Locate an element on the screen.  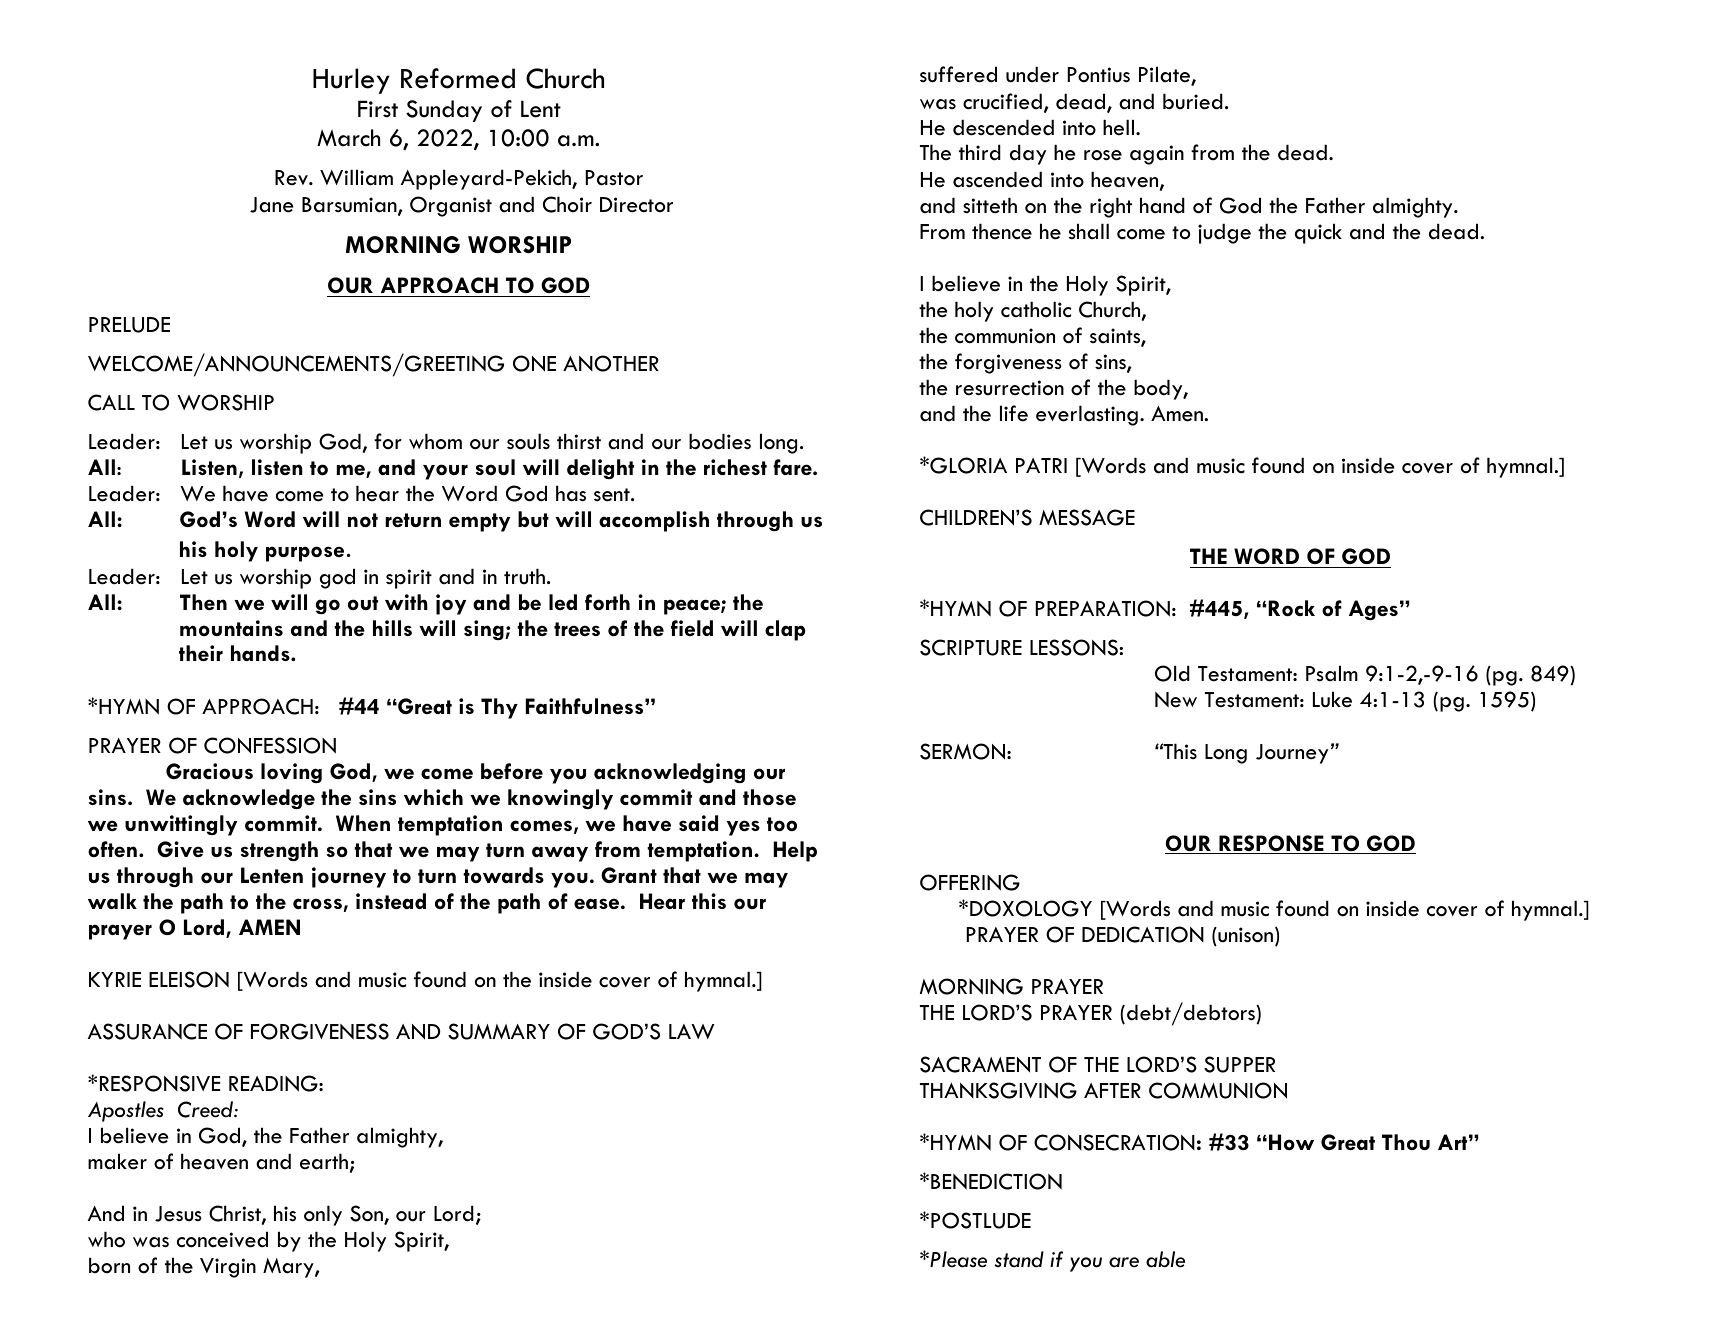
buried is located at coordinates (1193, 101).
